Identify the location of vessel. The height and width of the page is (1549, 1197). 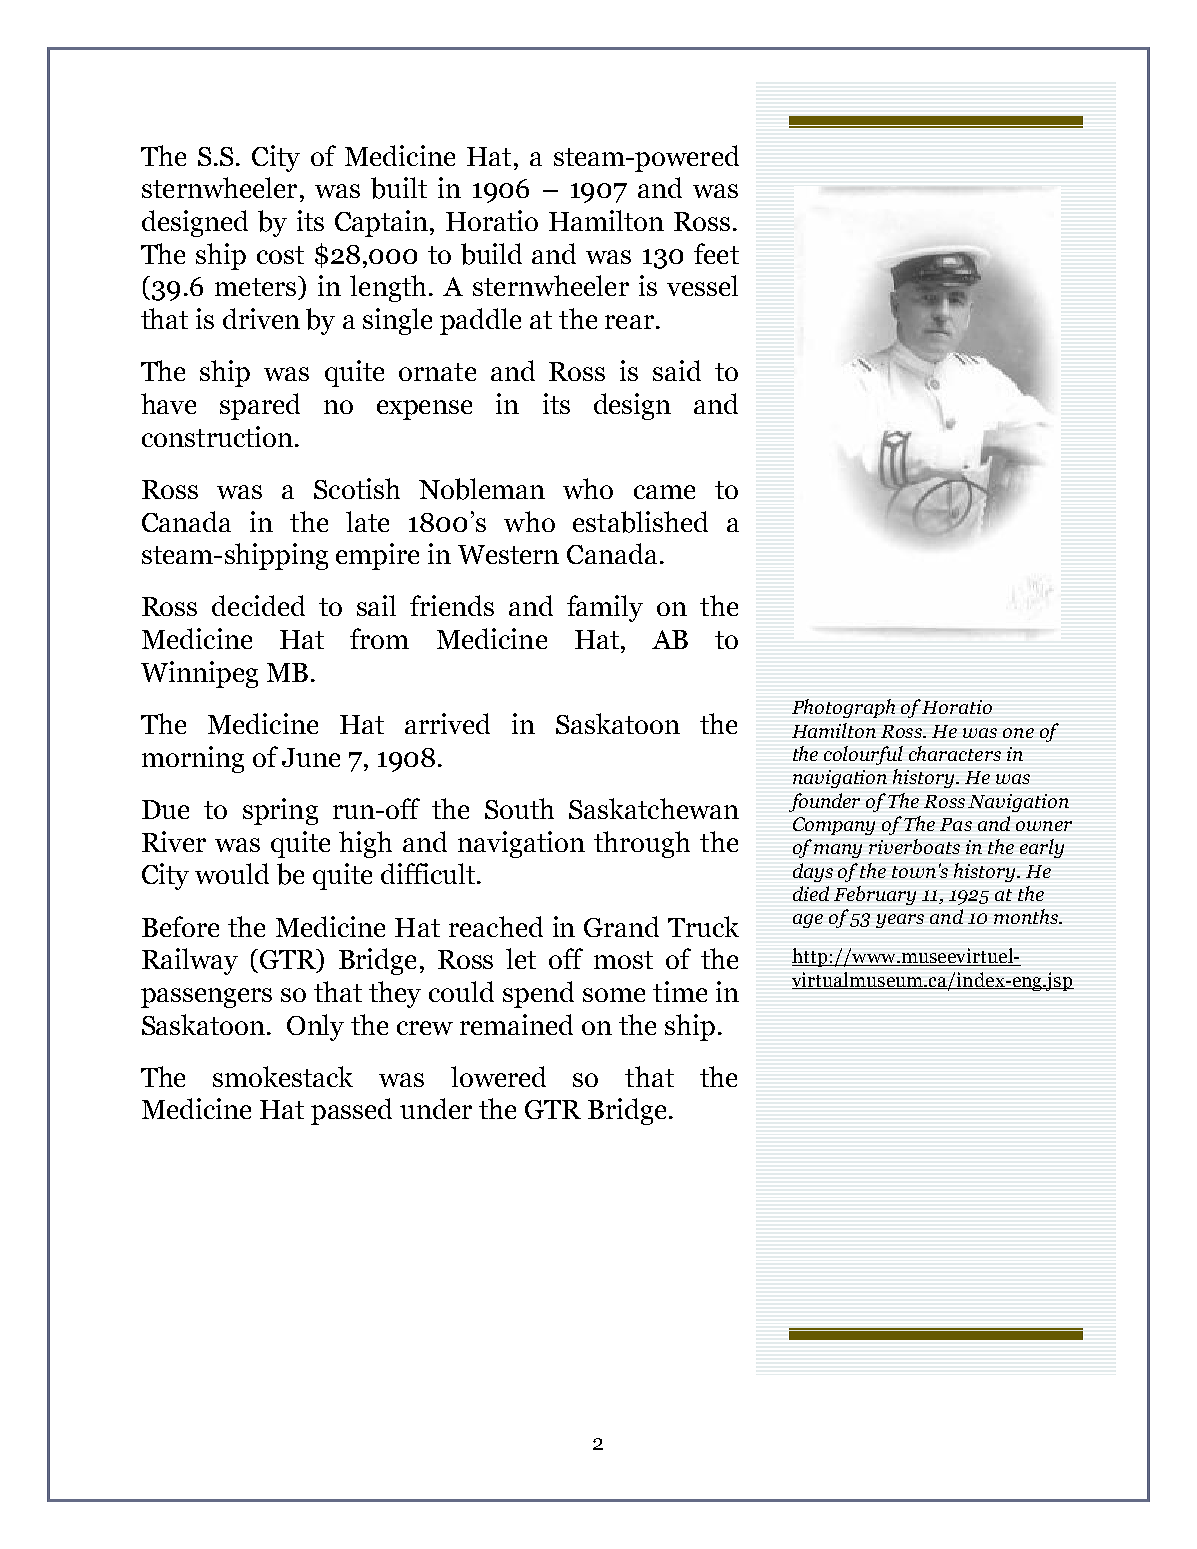
(702, 285).
